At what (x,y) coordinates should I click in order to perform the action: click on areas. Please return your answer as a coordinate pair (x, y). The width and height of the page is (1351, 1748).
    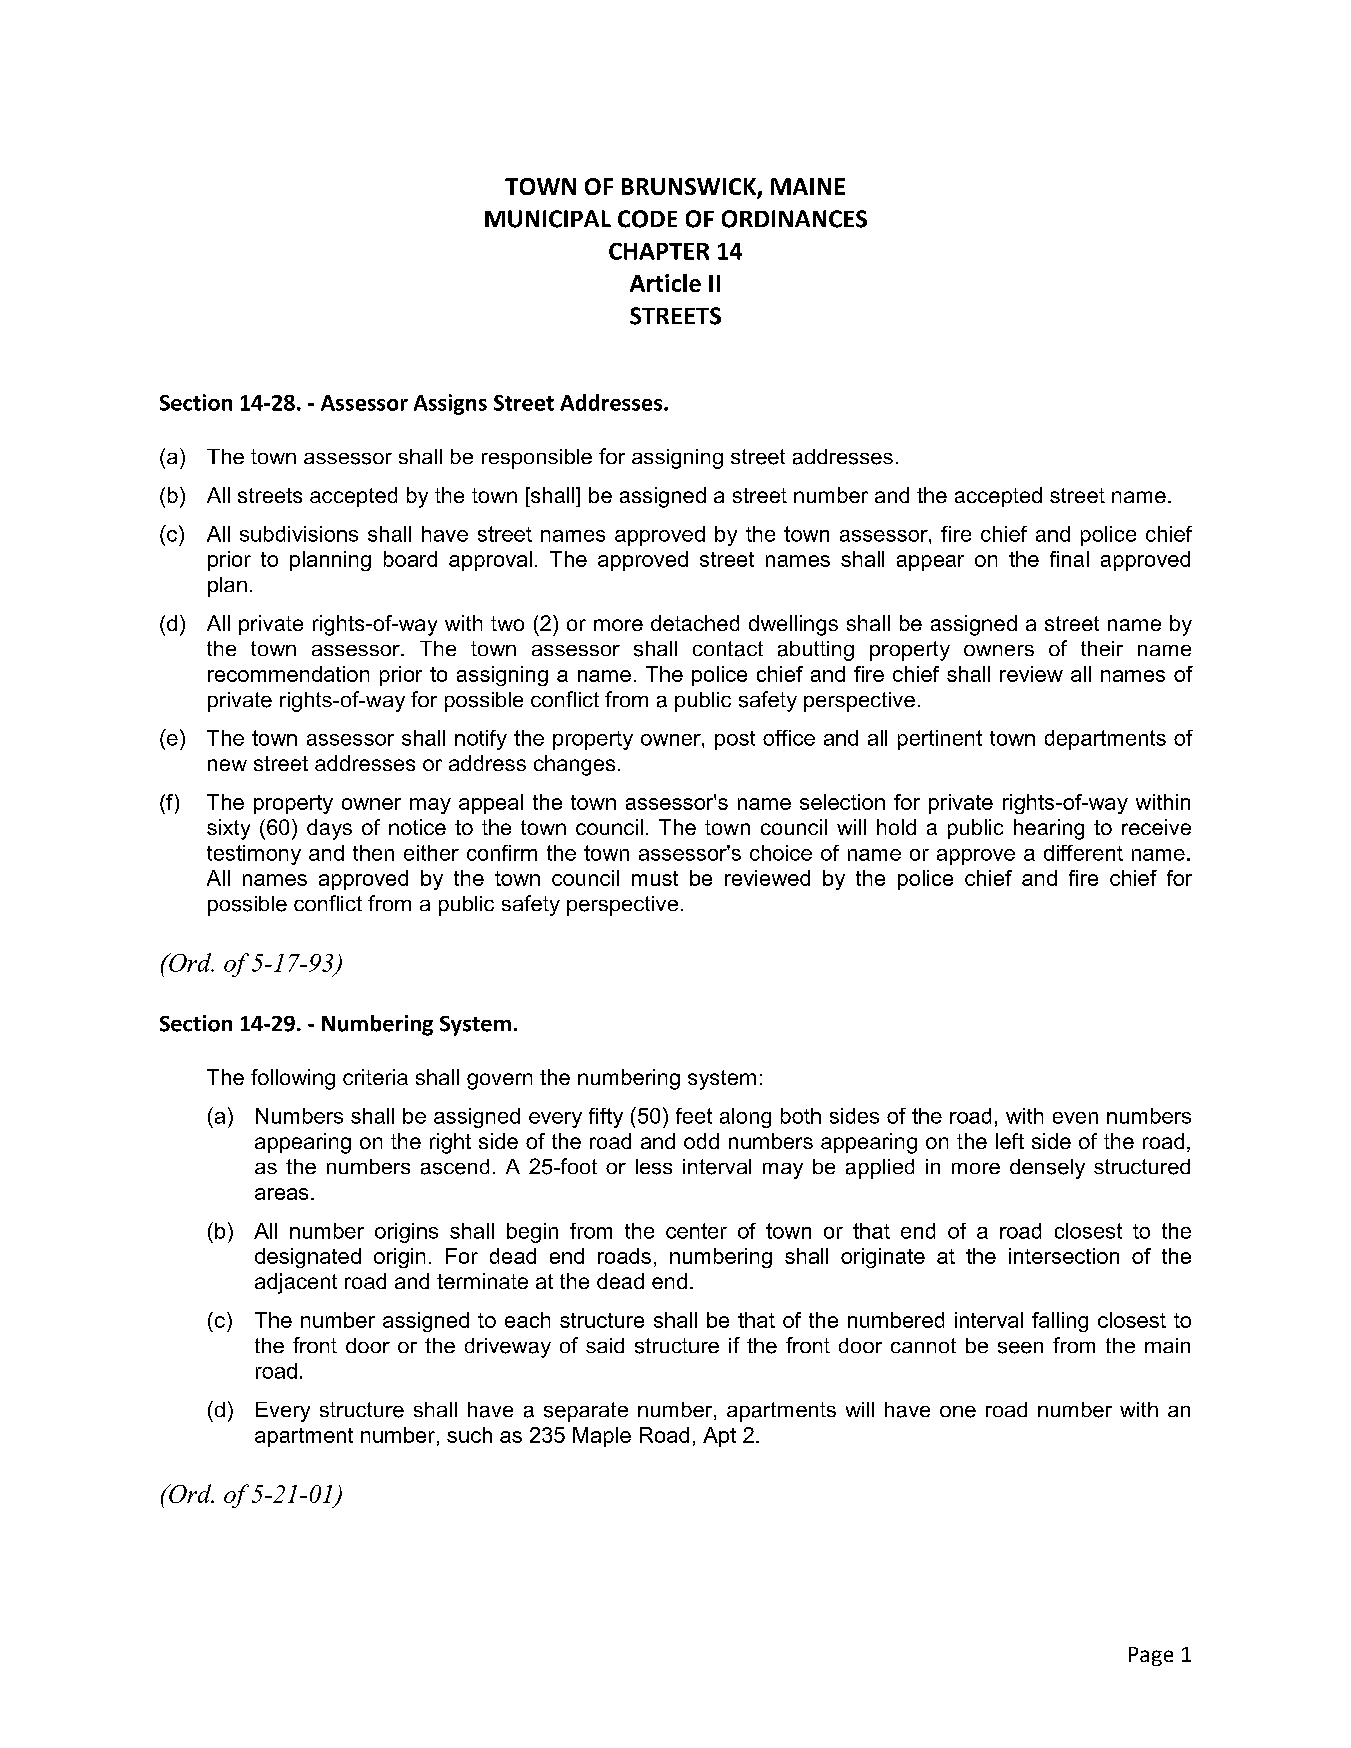
    Looking at the image, I should click on (281, 1194).
